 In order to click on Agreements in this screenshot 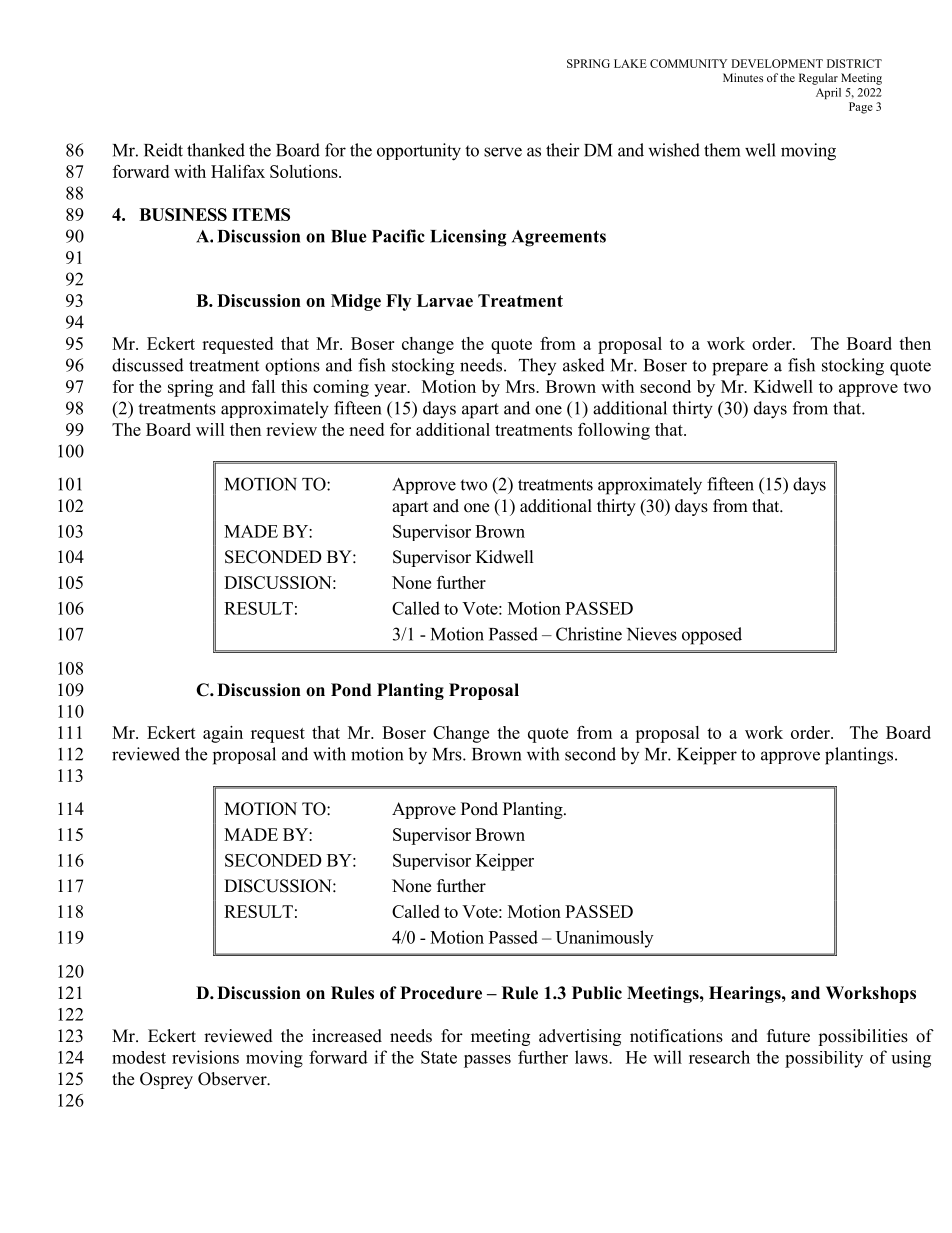, I will do `click(559, 238)`.
